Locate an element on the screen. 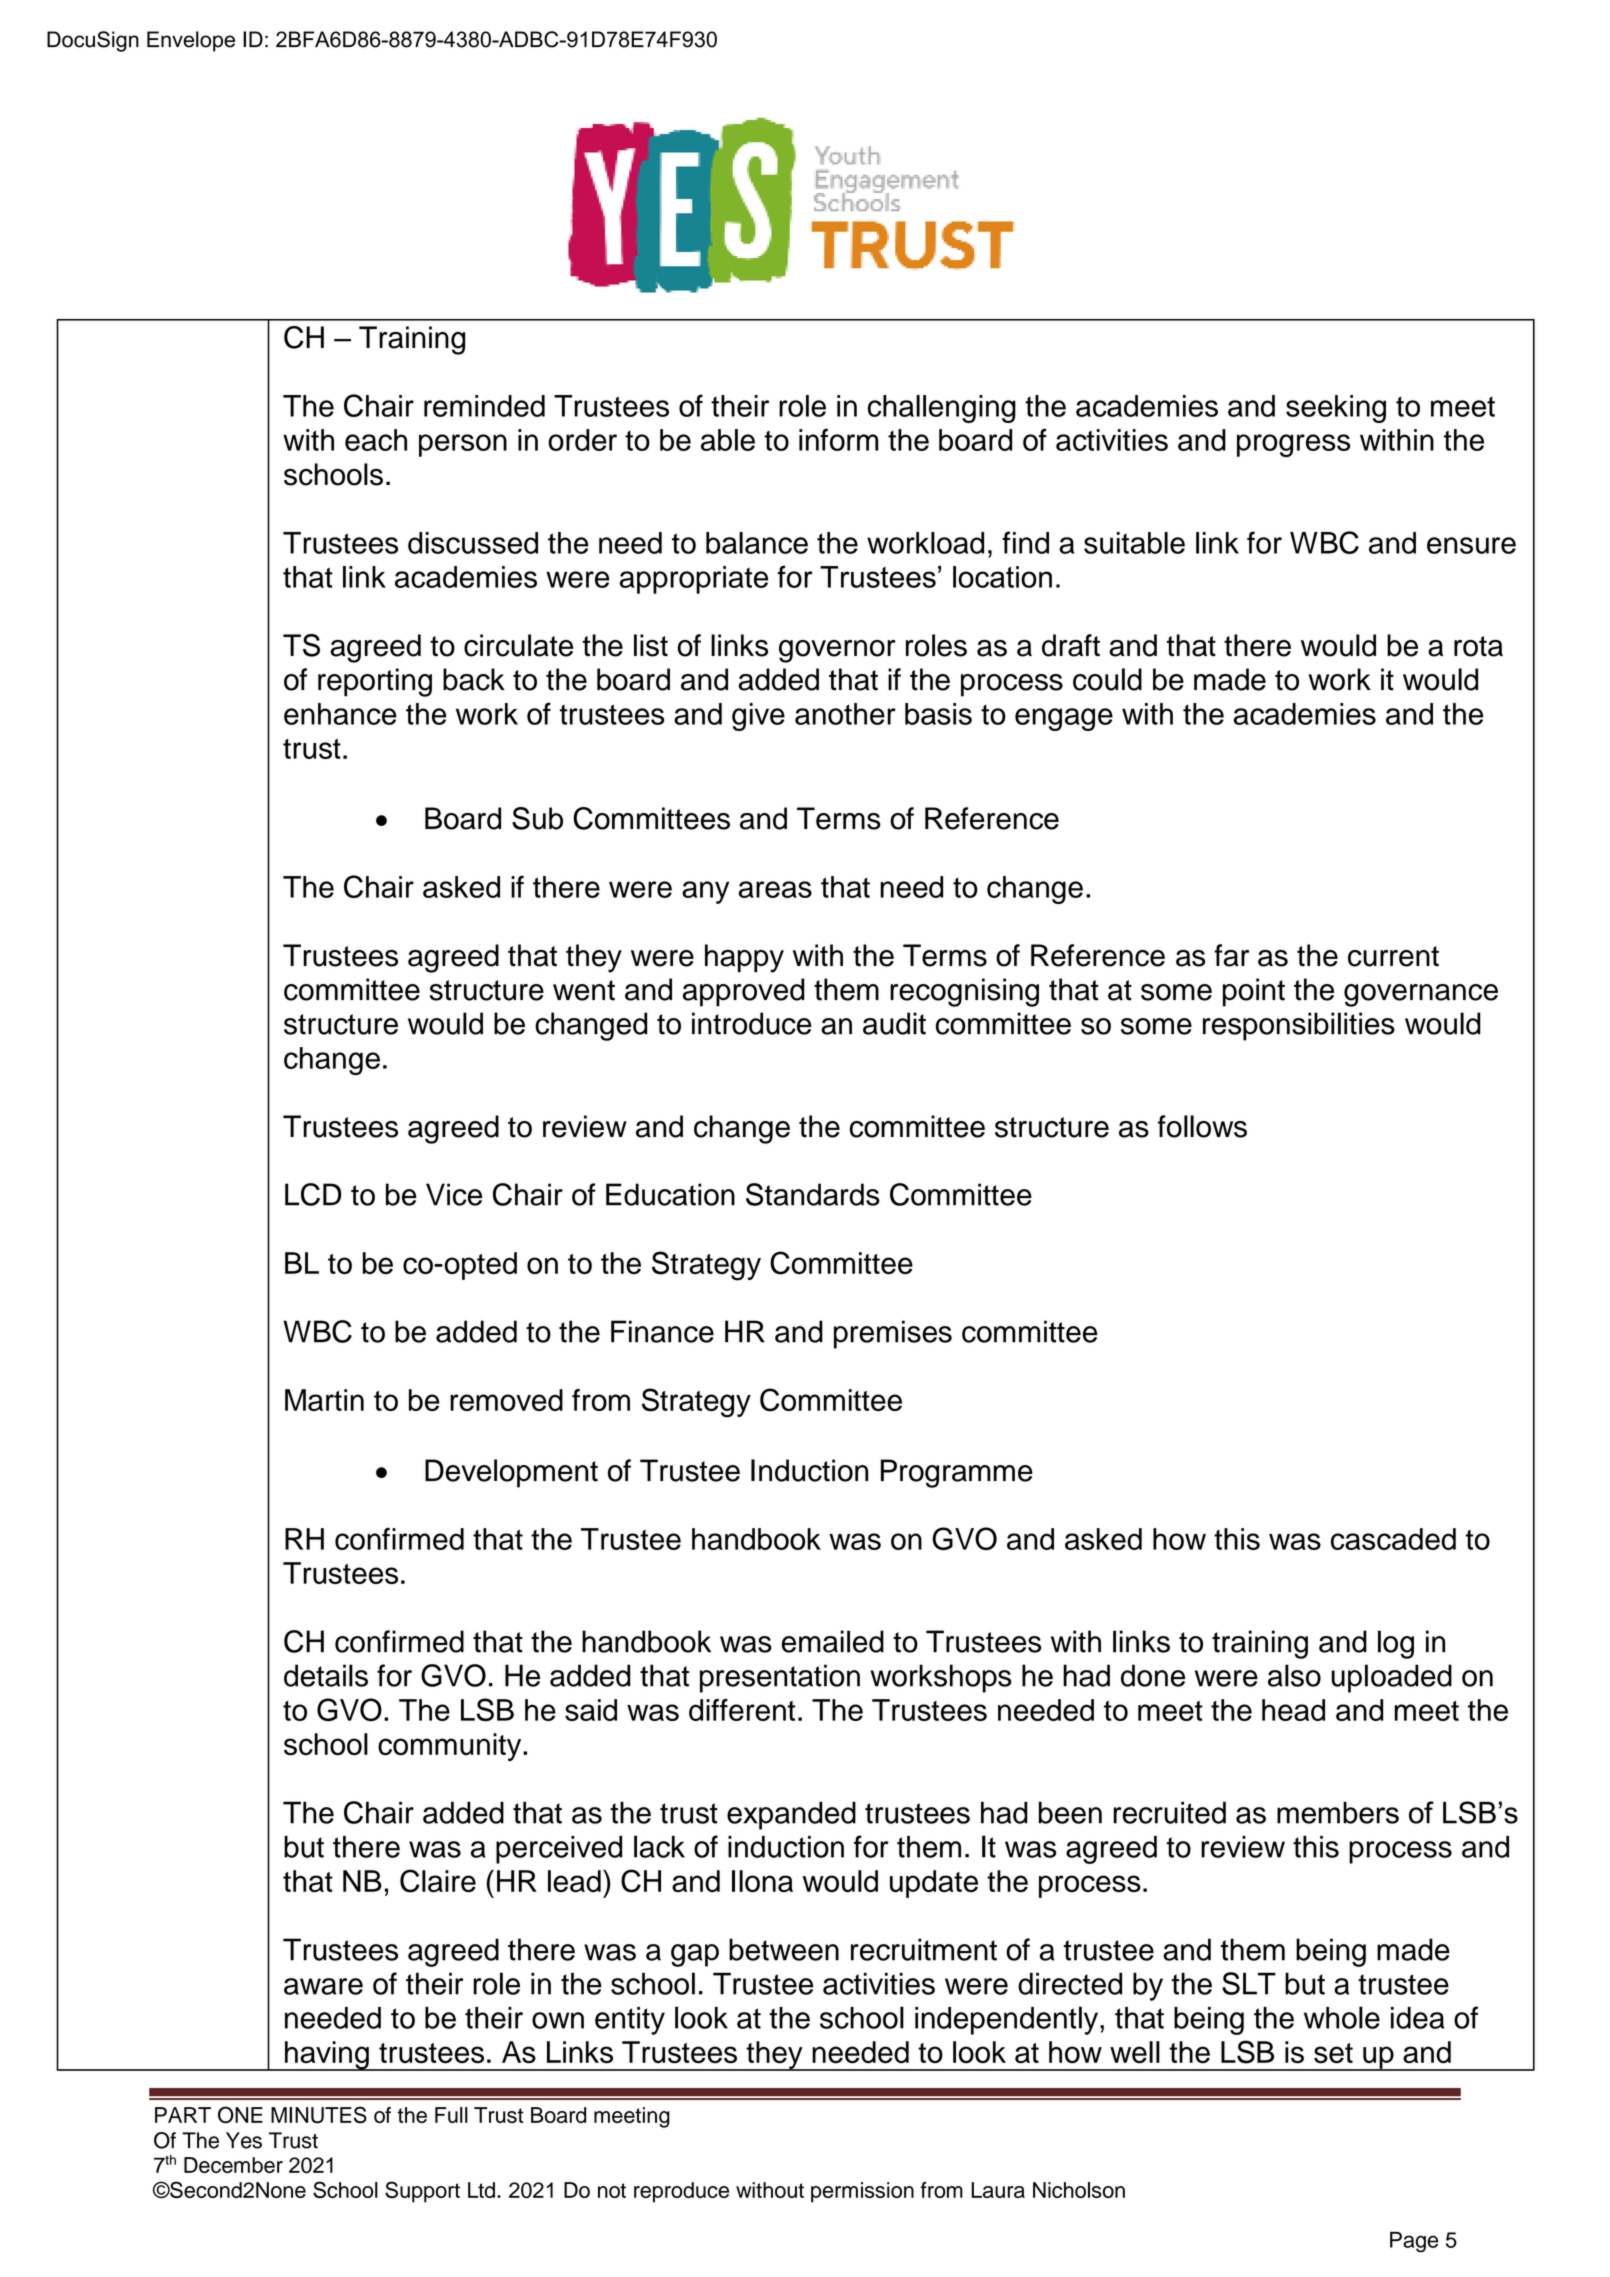 The image size is (1610, 2277). progress is located at coordinates (1293, 445).
